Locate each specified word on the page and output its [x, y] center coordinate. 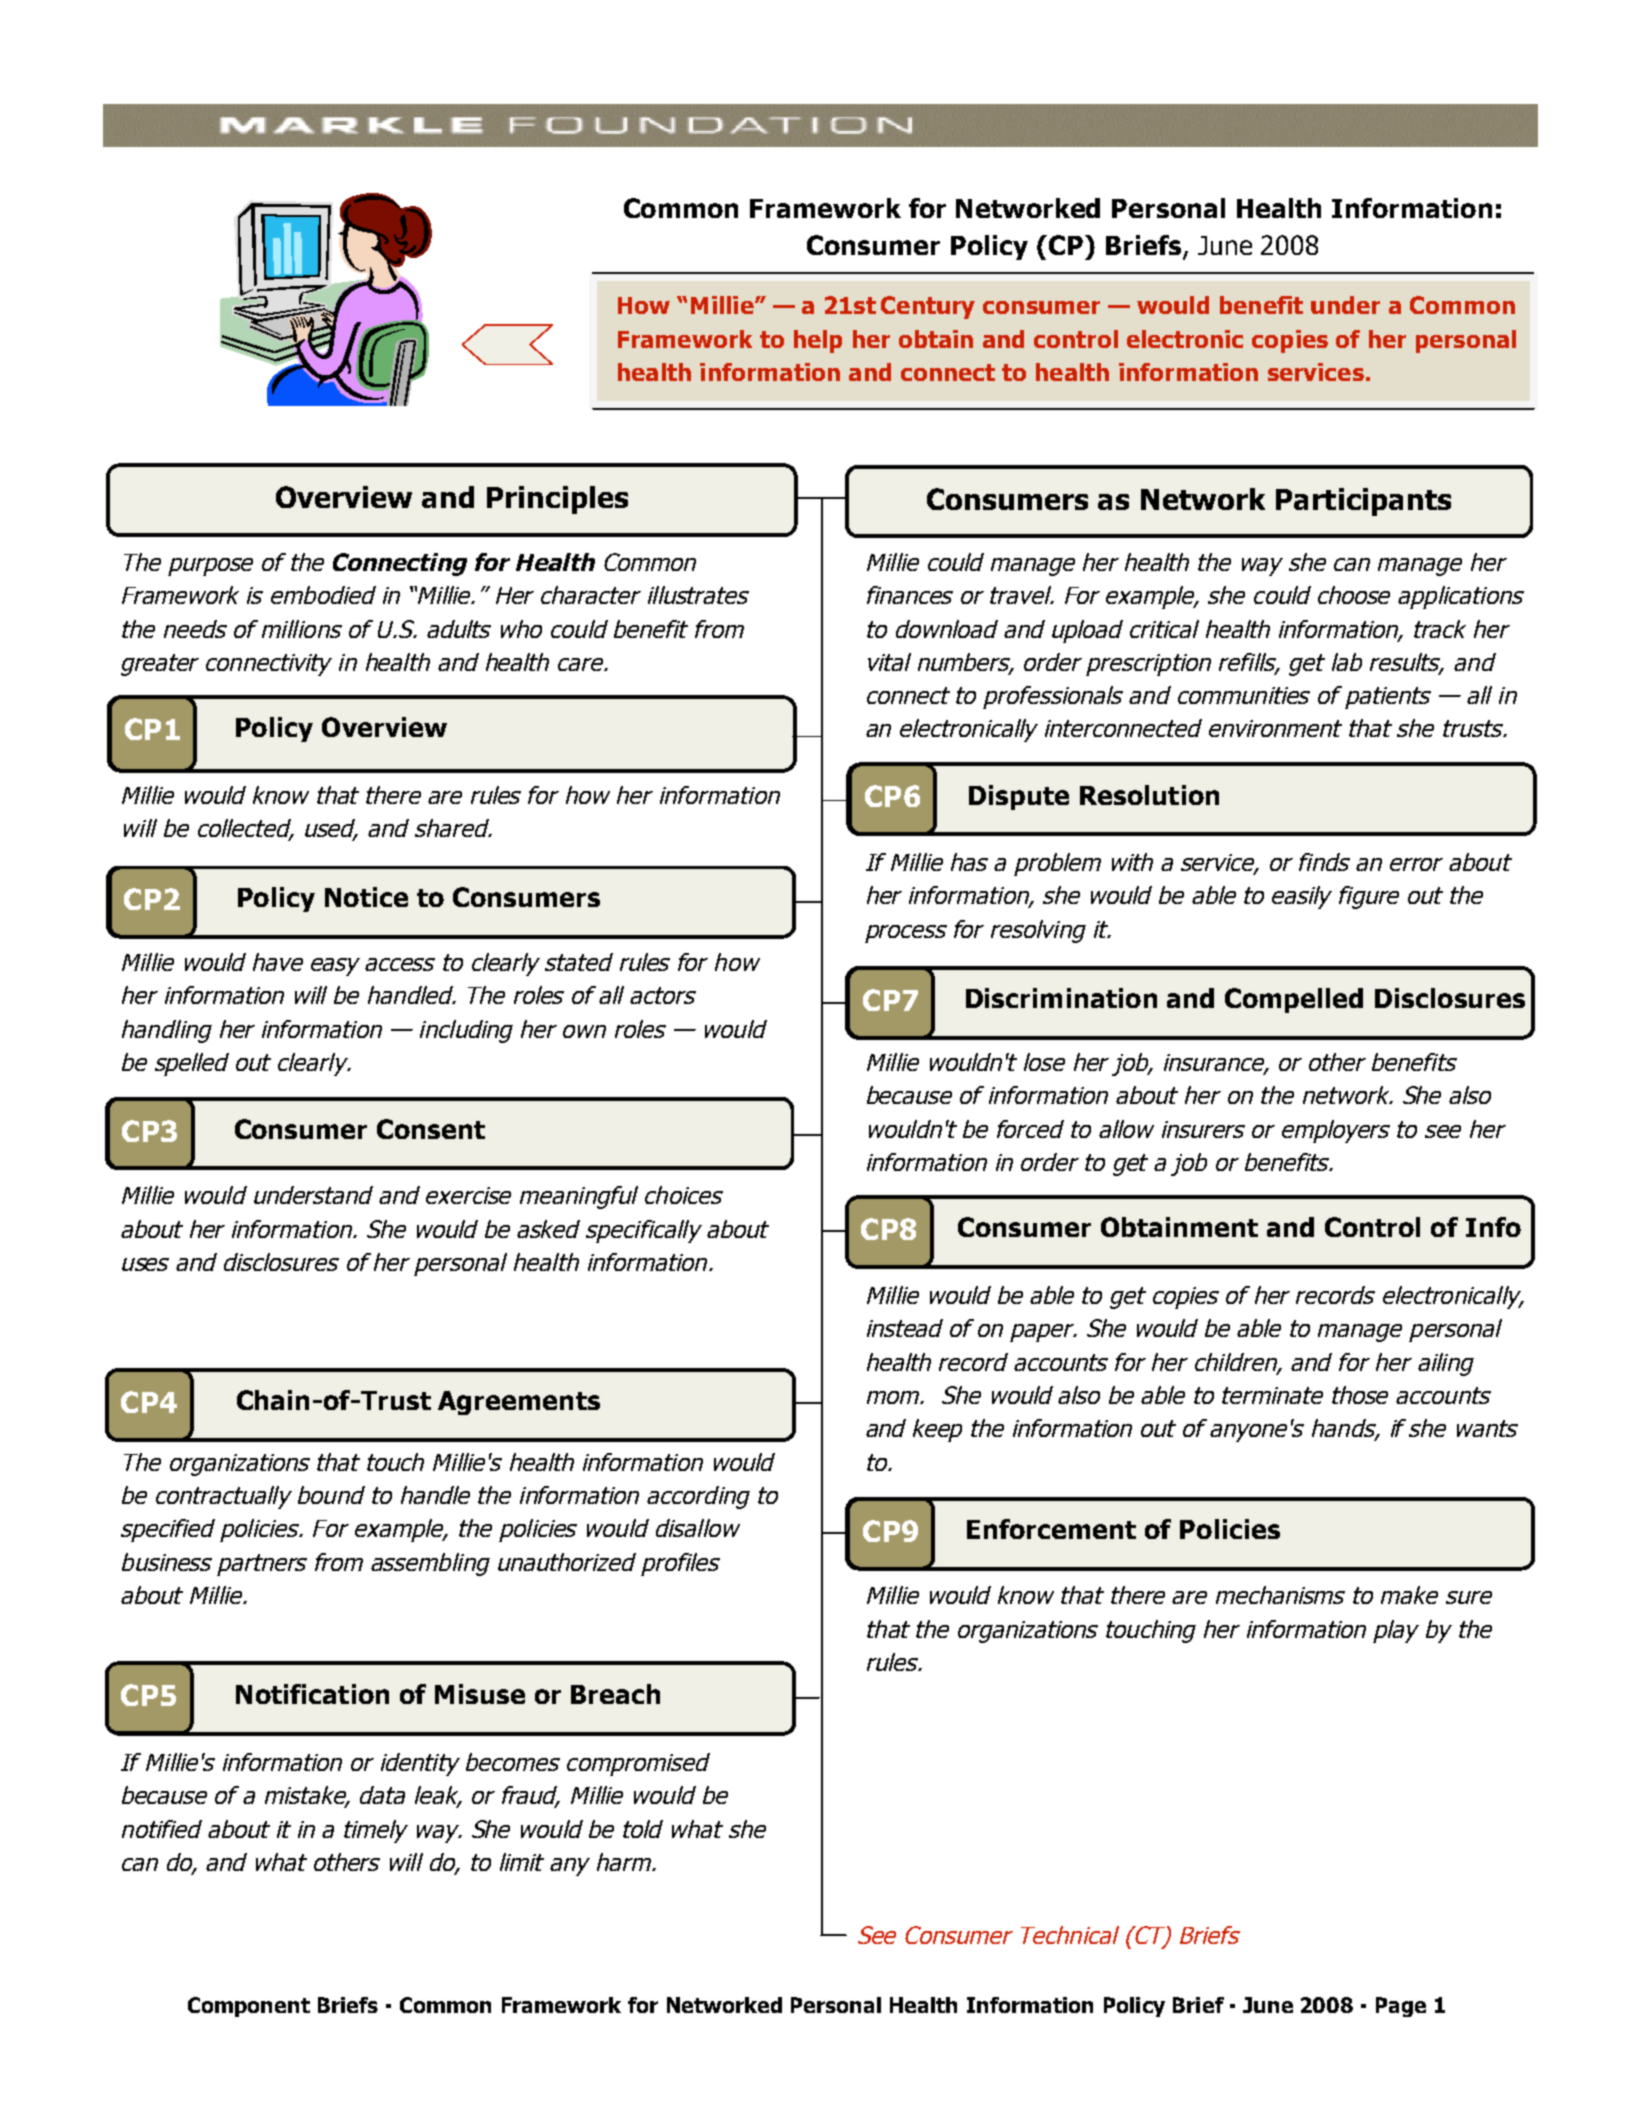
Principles [557, 500]
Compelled [1294, 1000]
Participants [1363, 502]
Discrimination [1061, 998]
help [818, 341]
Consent [431, 1129]
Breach [615, 1694]
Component [249, 2007]
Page [1401, 2007]
